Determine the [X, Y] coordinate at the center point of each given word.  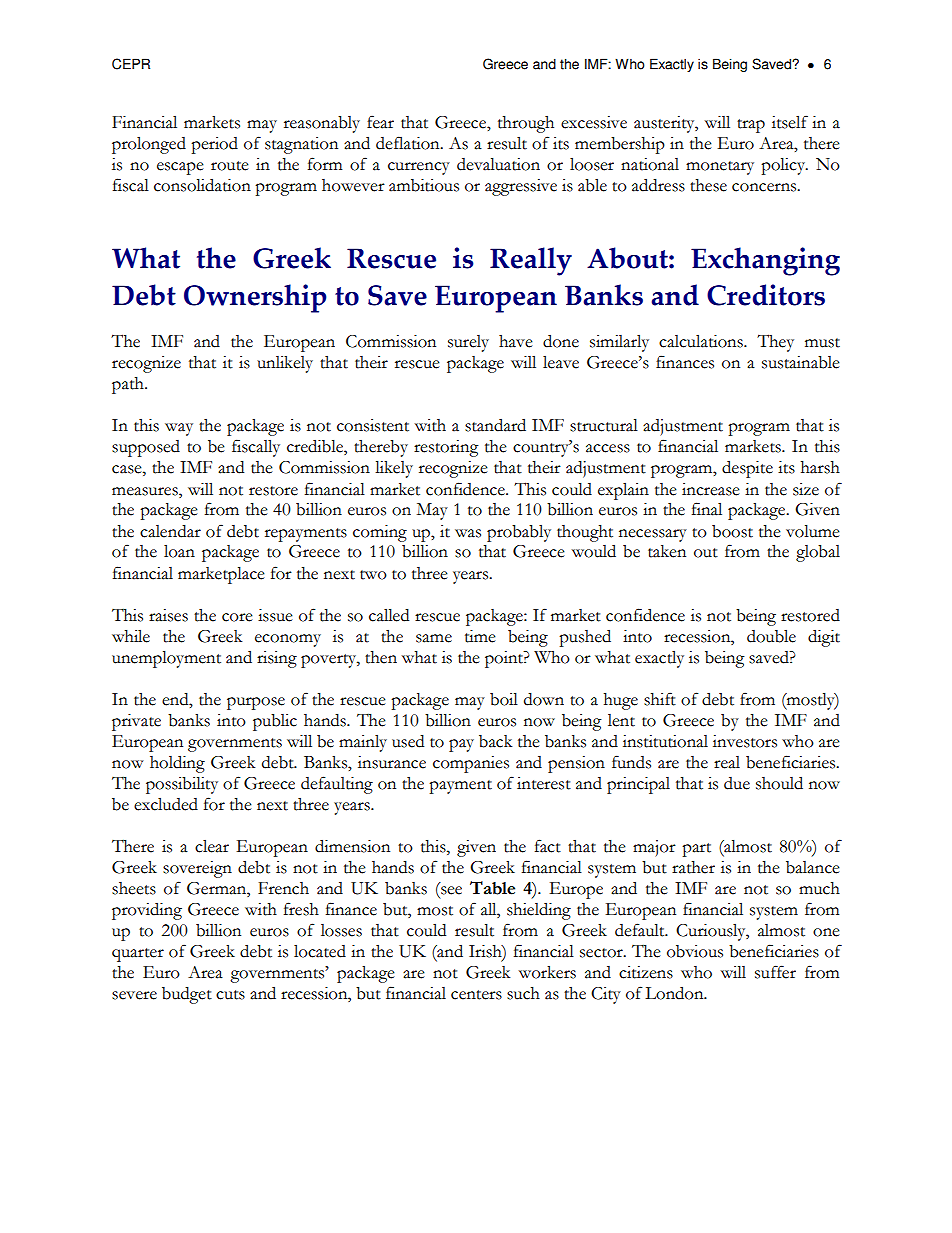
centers [476, 995]
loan [179, 551]
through [526, 124]
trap [751, 126]
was [468, 533]
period [214, 145]
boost [732, 531]
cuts [230, 995]
